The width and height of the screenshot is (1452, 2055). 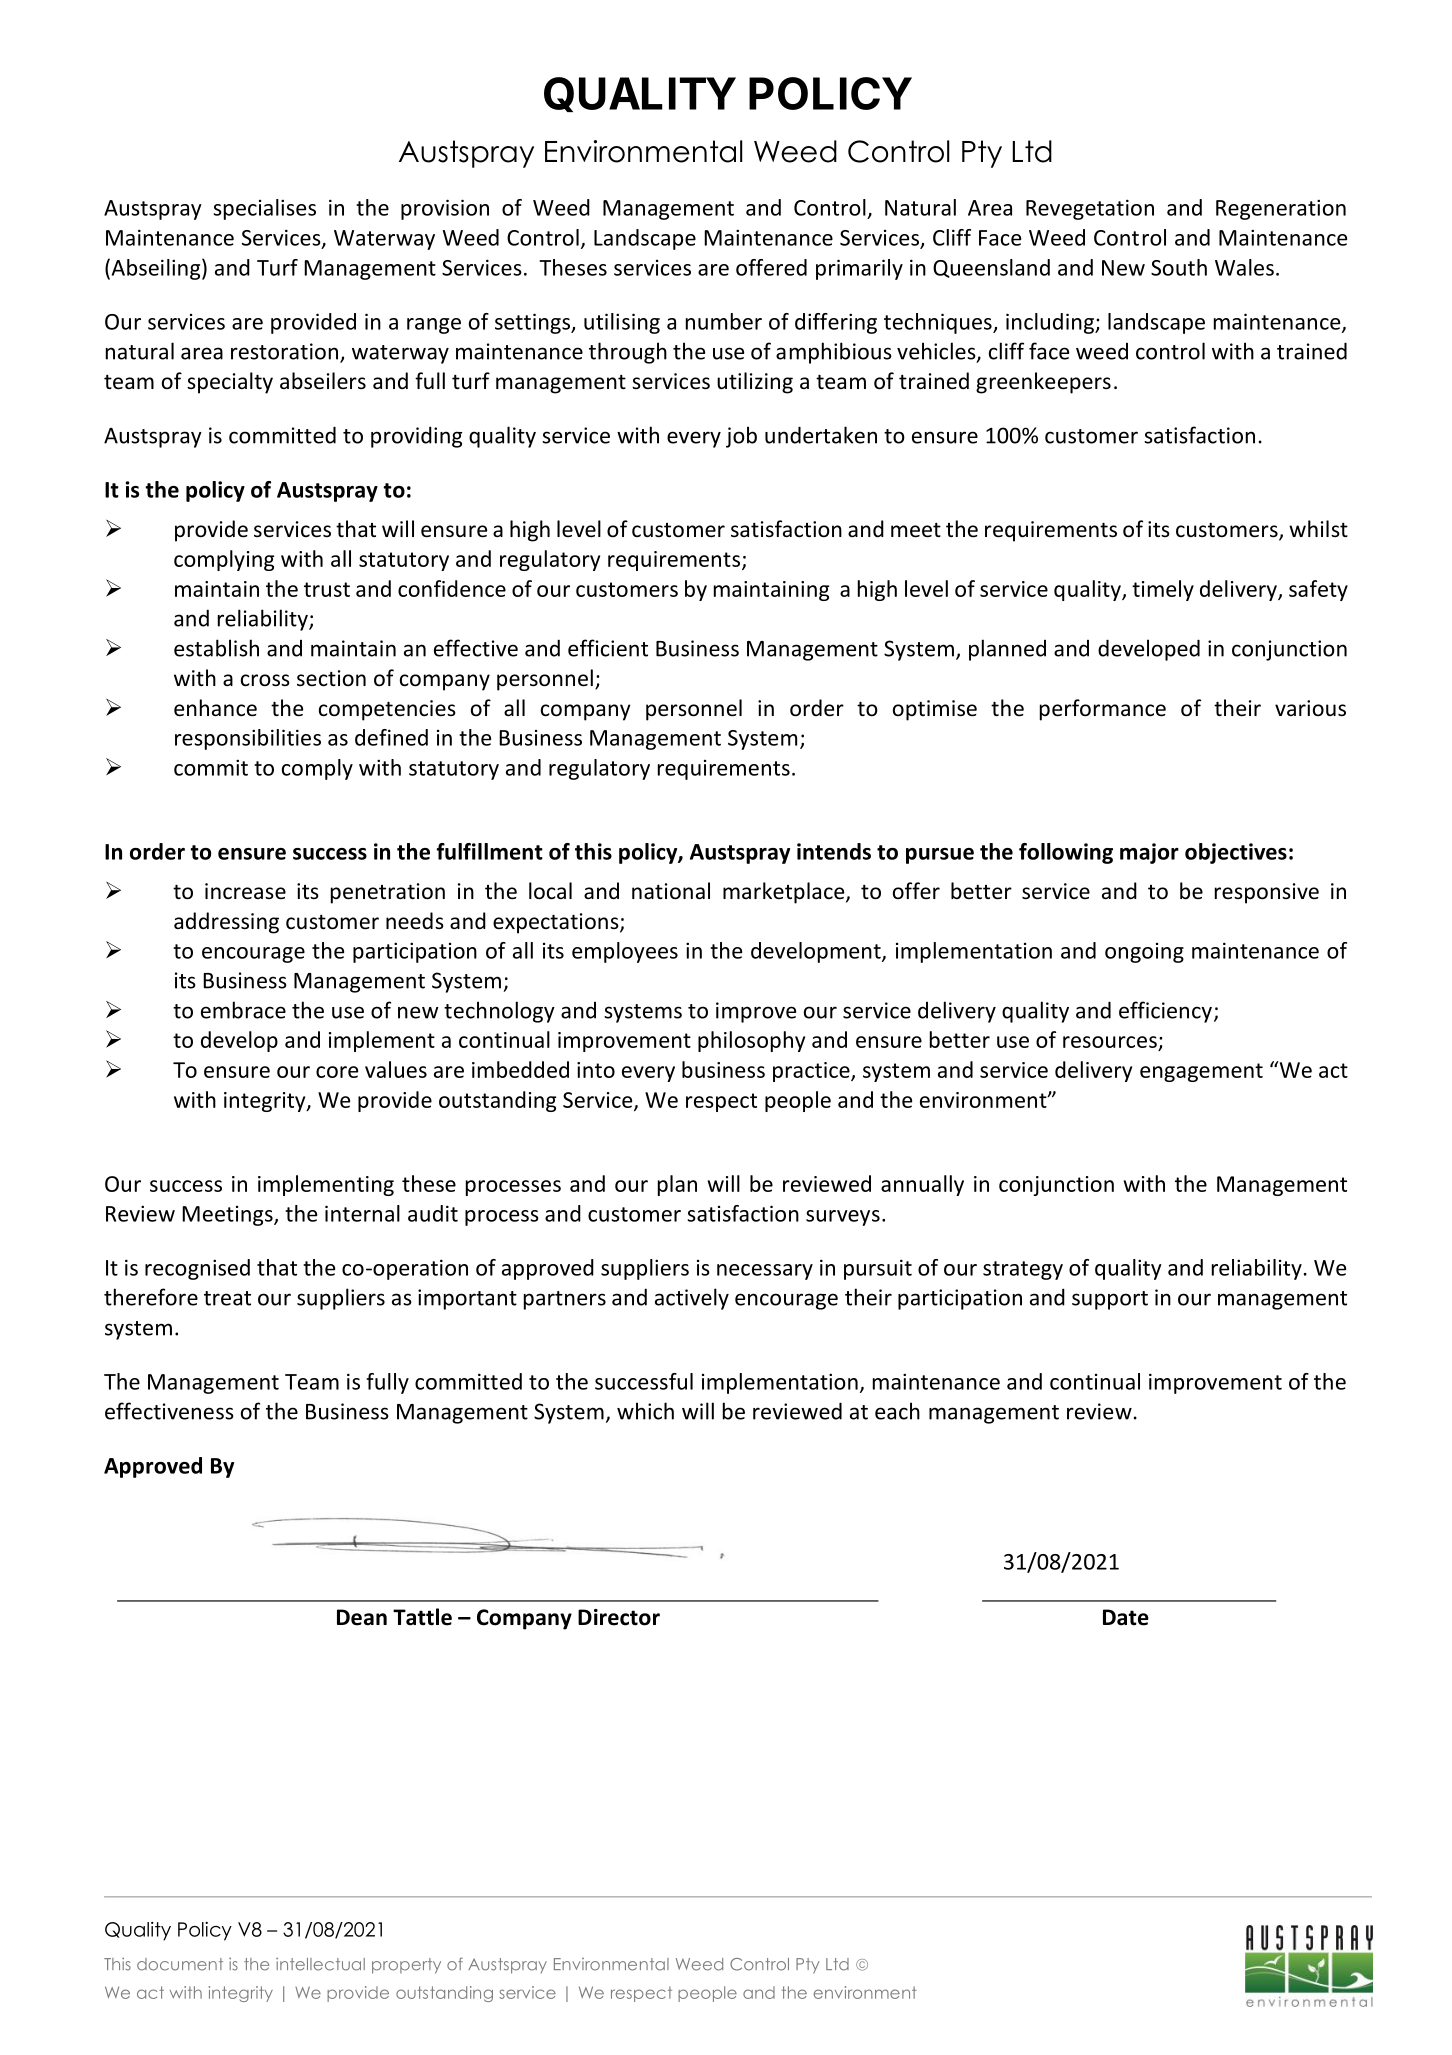 What do you see at coordinates (785, 893) in the screenshot?
I see `marketplace` at bounding box center [785, 893].
